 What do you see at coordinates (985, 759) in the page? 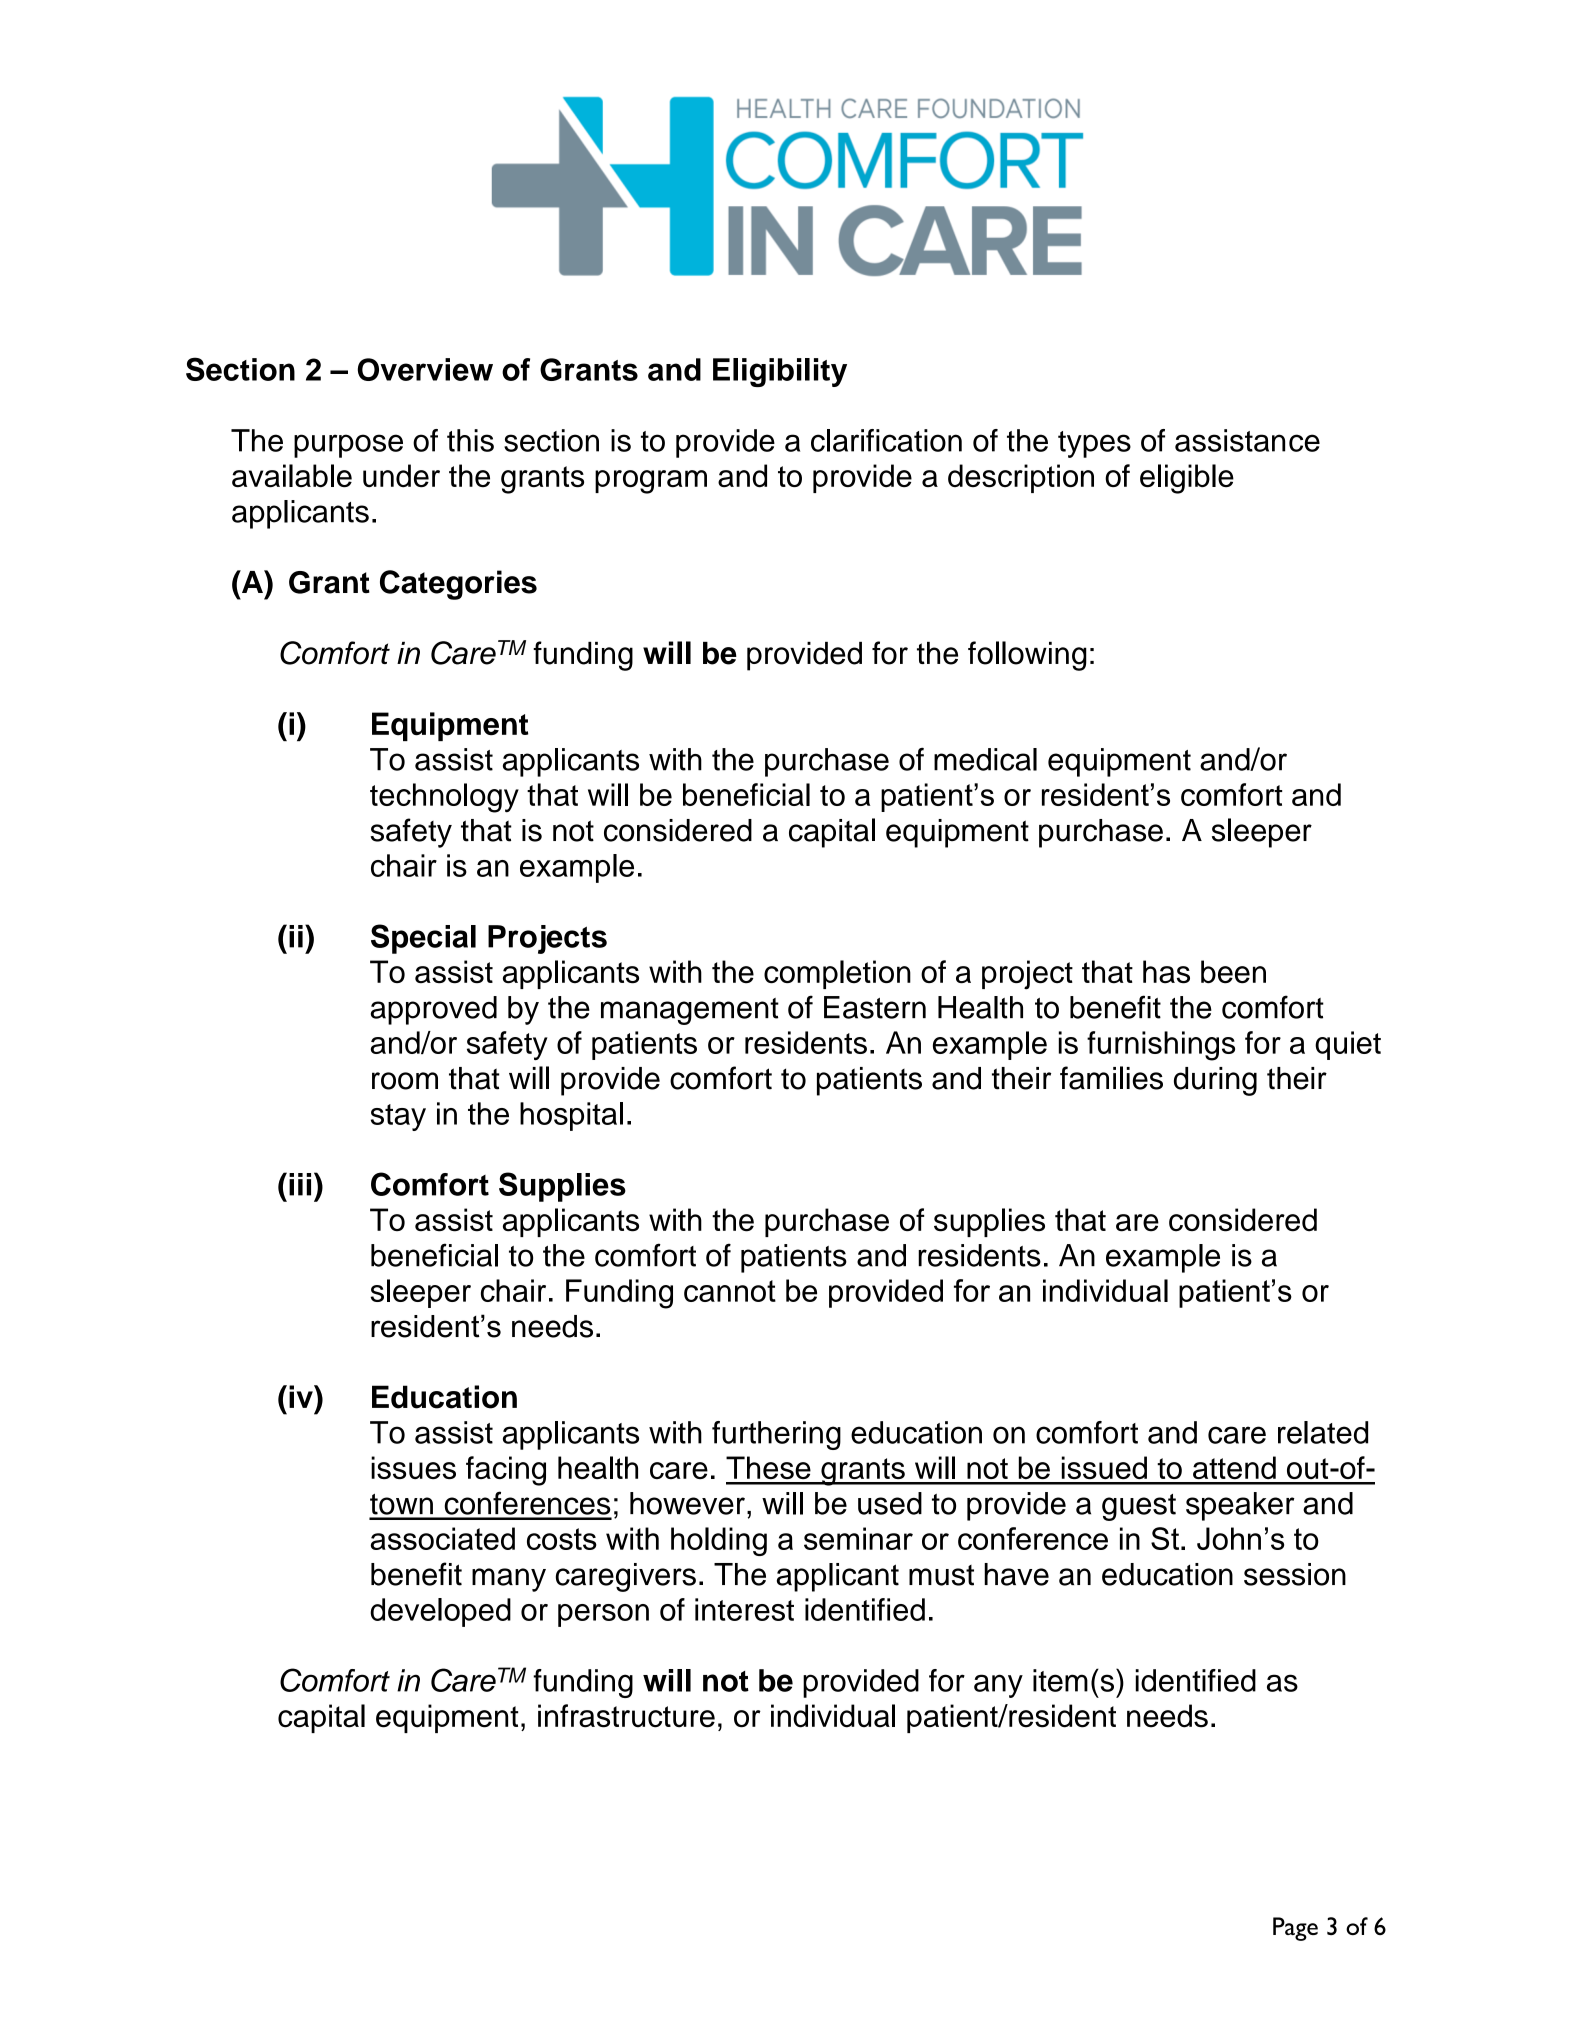
I see `medical` at bounding box center [985, 759].
